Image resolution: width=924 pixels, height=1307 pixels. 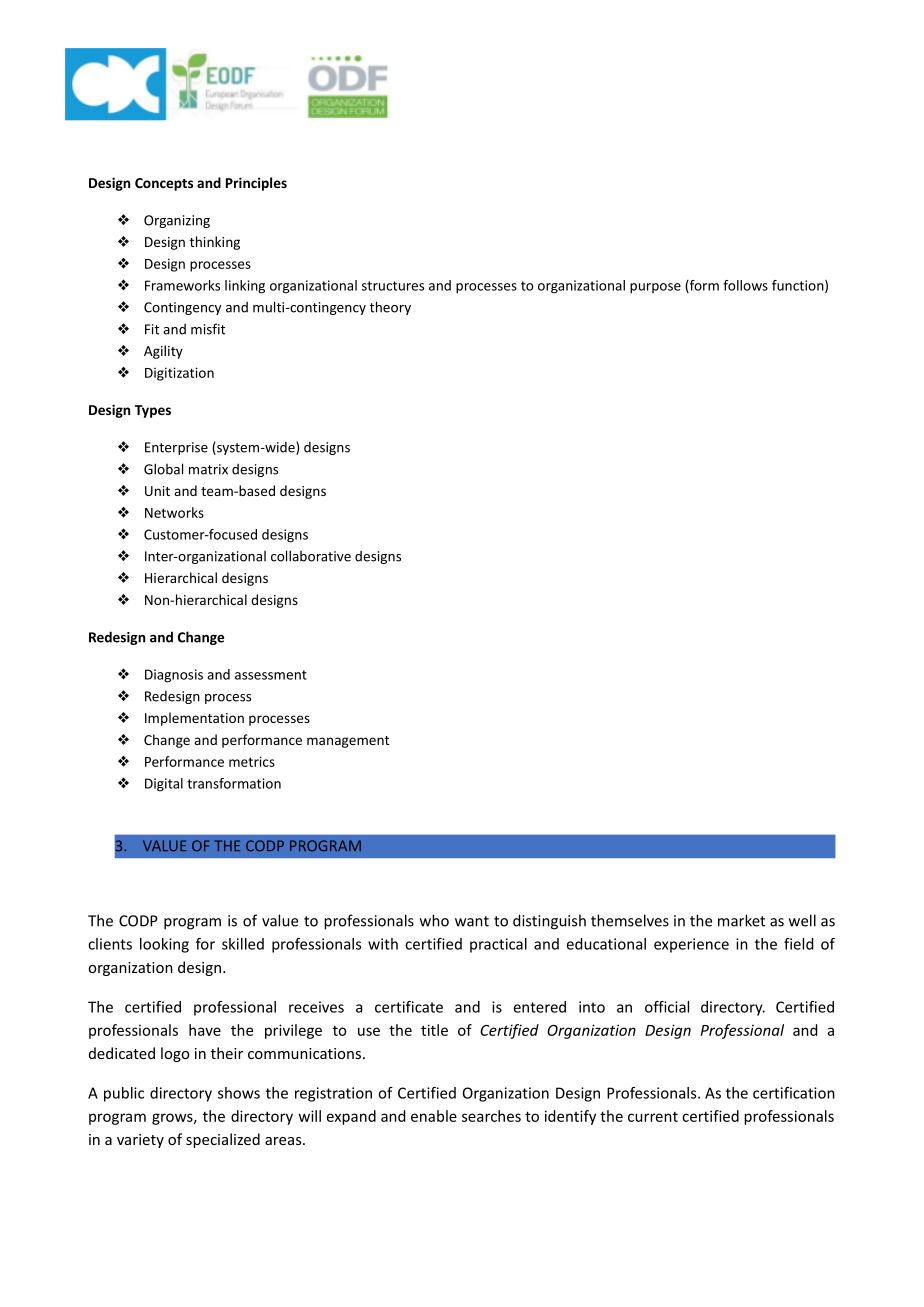 What do you see at coordinates (393, 286) in the page?
I see `structures` at bounding box center [393, 286].
